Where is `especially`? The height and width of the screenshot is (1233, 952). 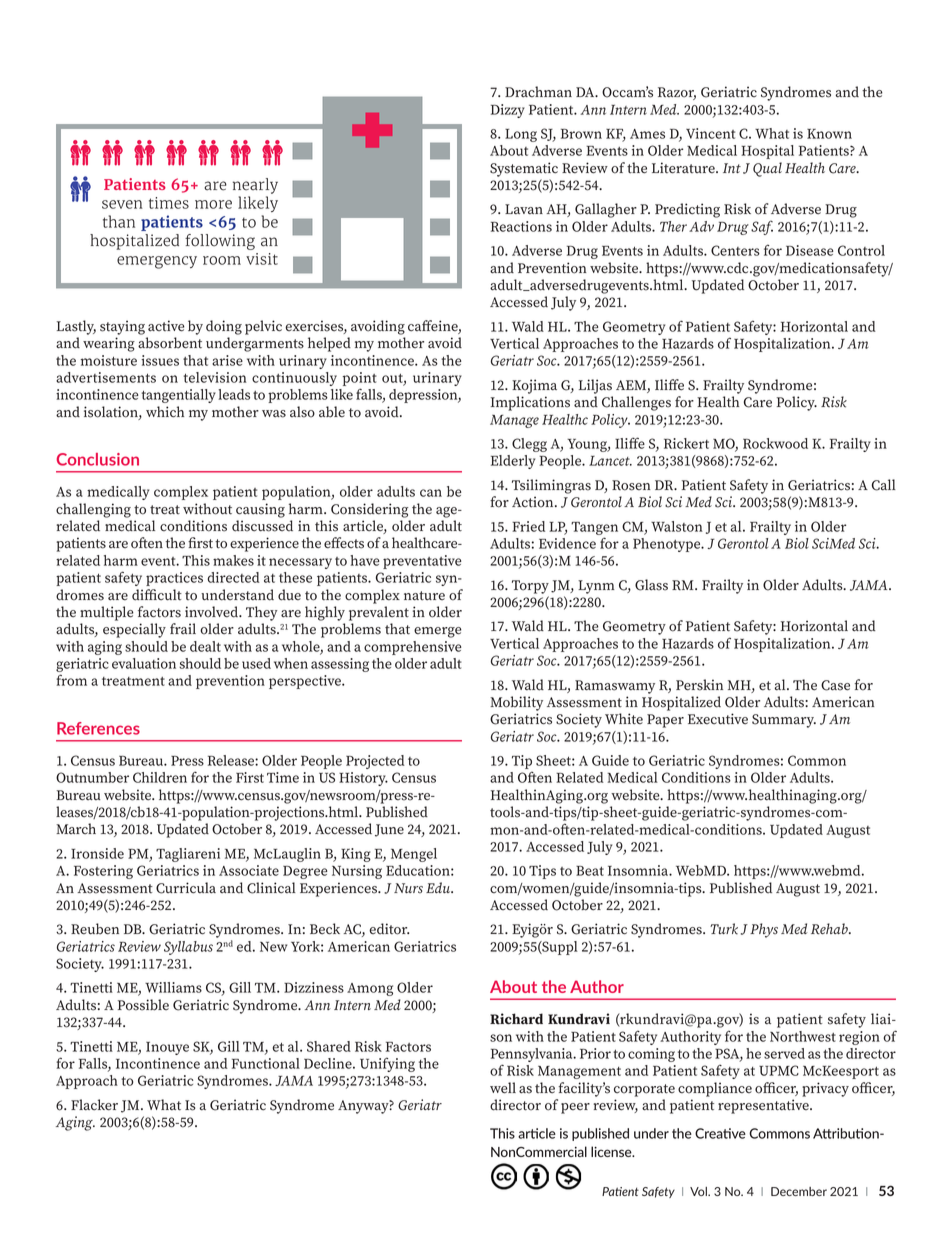 especially is located at coordinates (134, 630).
